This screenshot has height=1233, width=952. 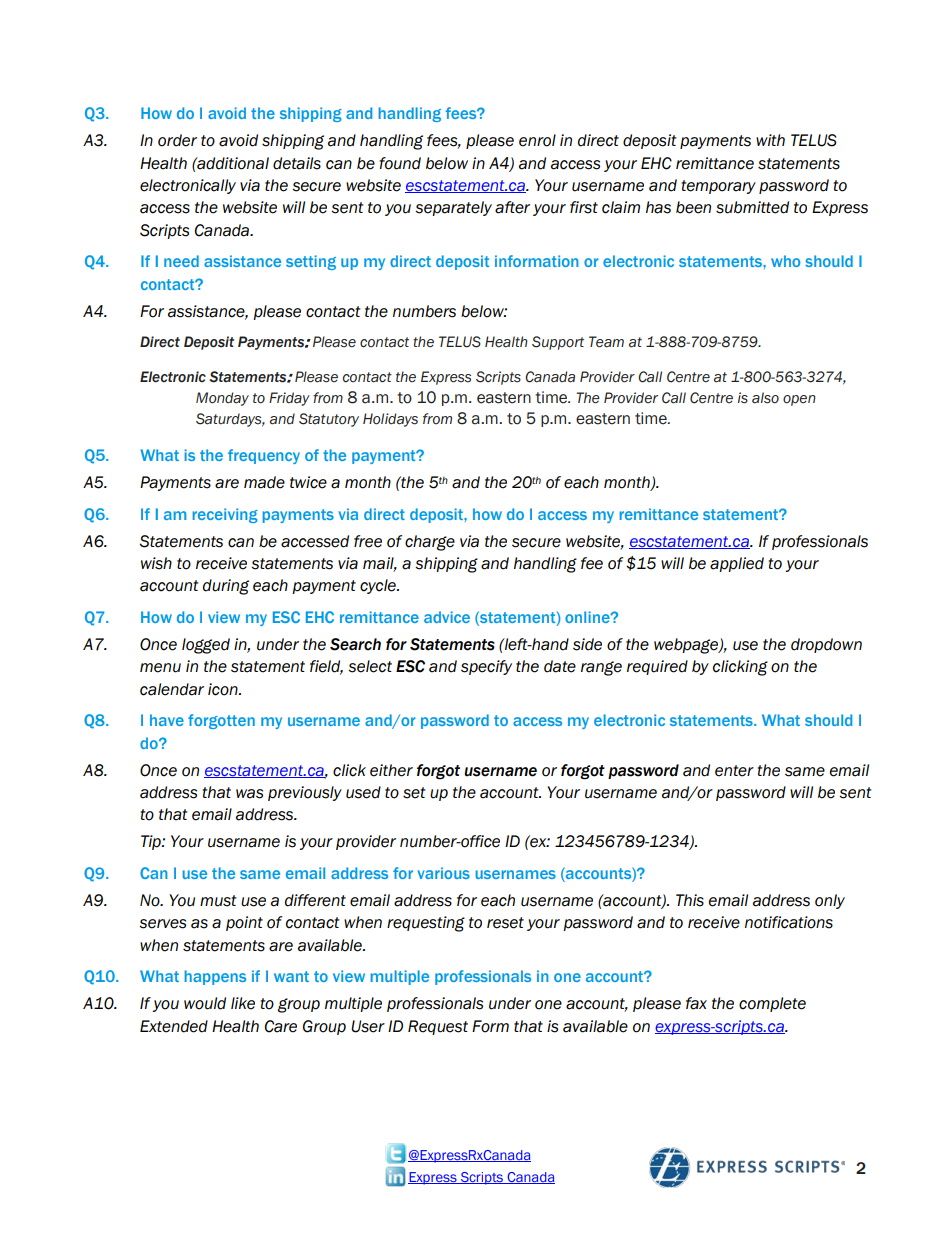 What do you see at coordinates (718, 187) in the screenshot?
I see `temporary` at bounding box center [718, 187].
